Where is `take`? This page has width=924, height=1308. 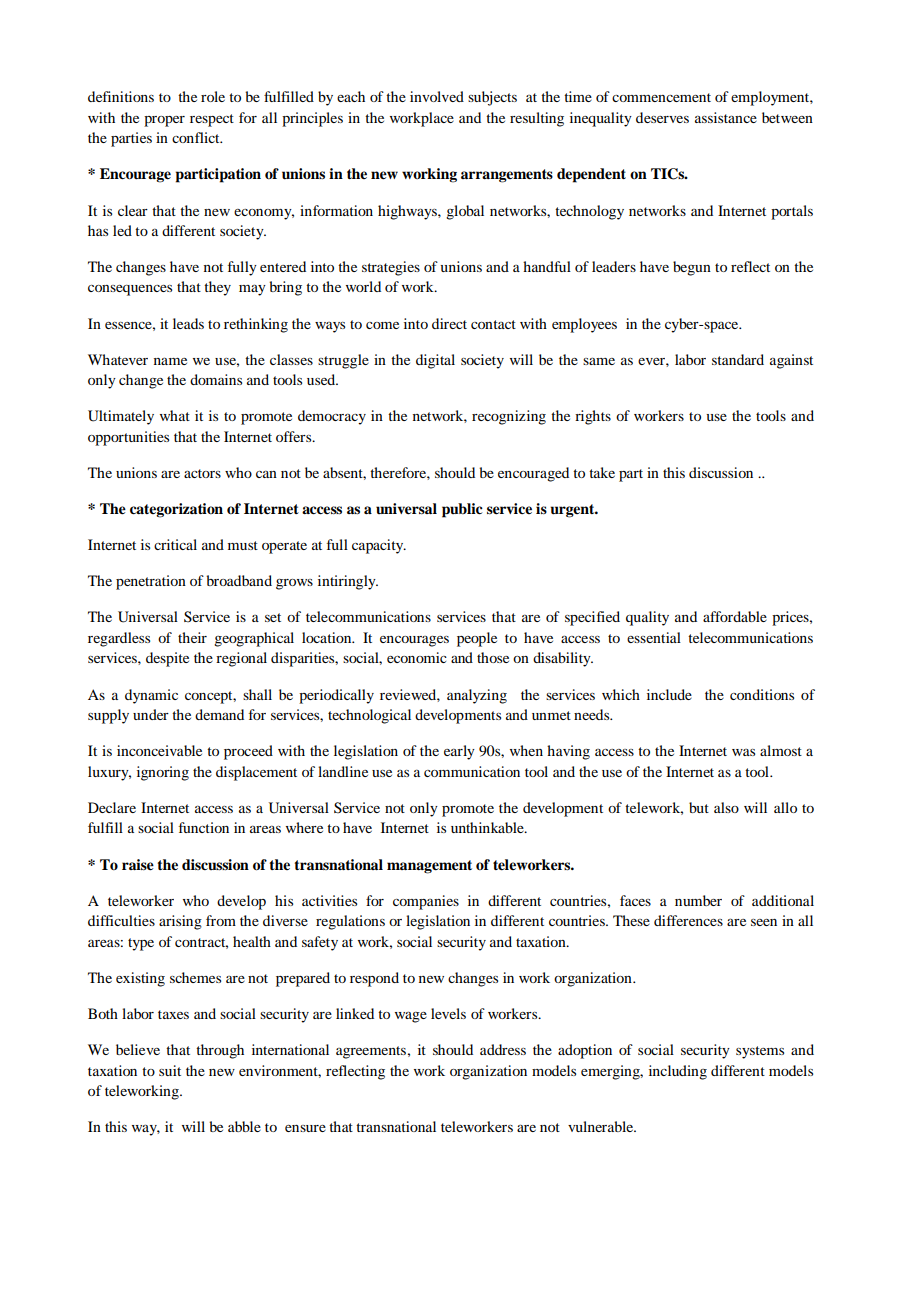 take is located at coordinates (602, 472).
